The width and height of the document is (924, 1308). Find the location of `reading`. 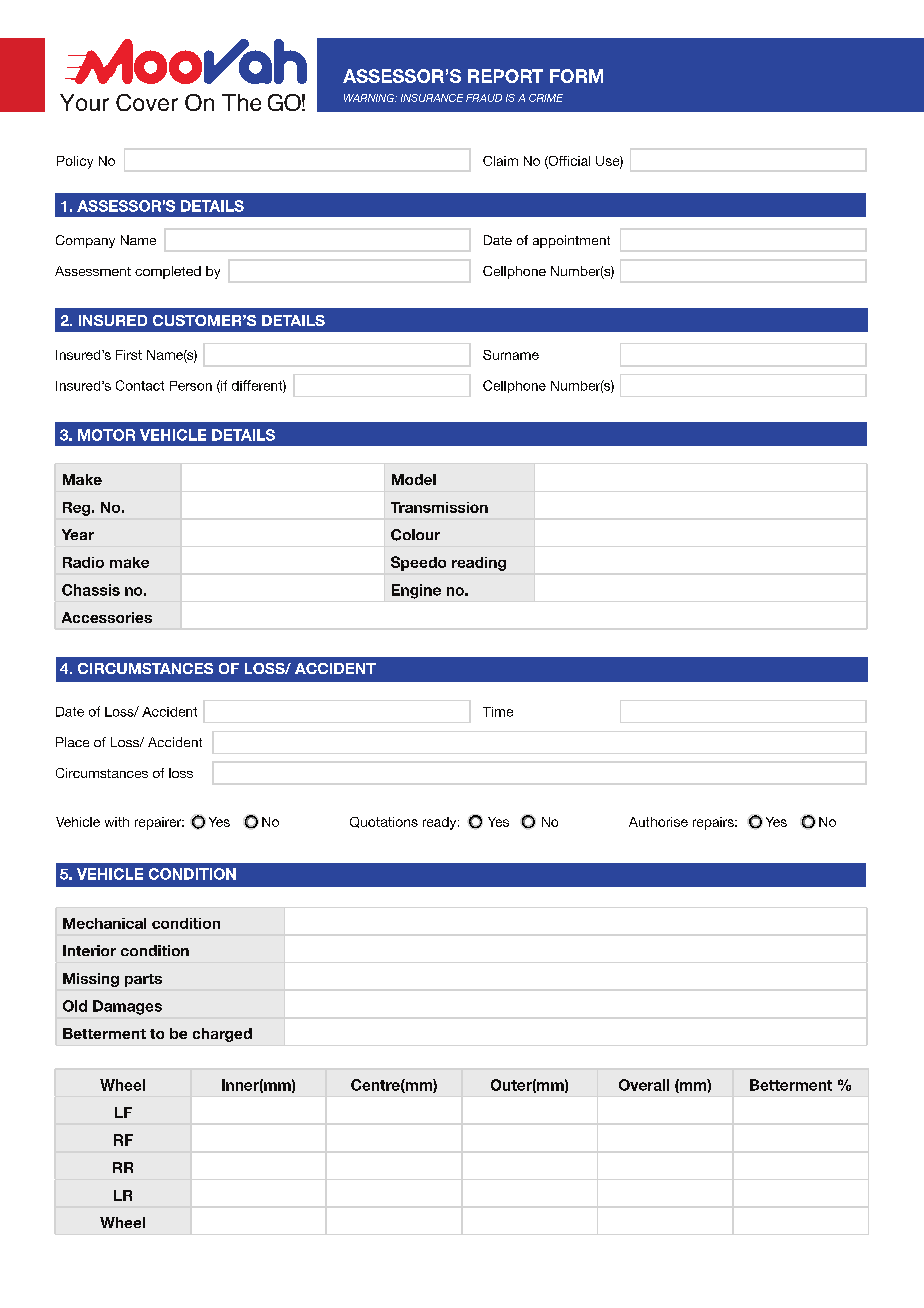

reading is located at coordinates (479, 564).
